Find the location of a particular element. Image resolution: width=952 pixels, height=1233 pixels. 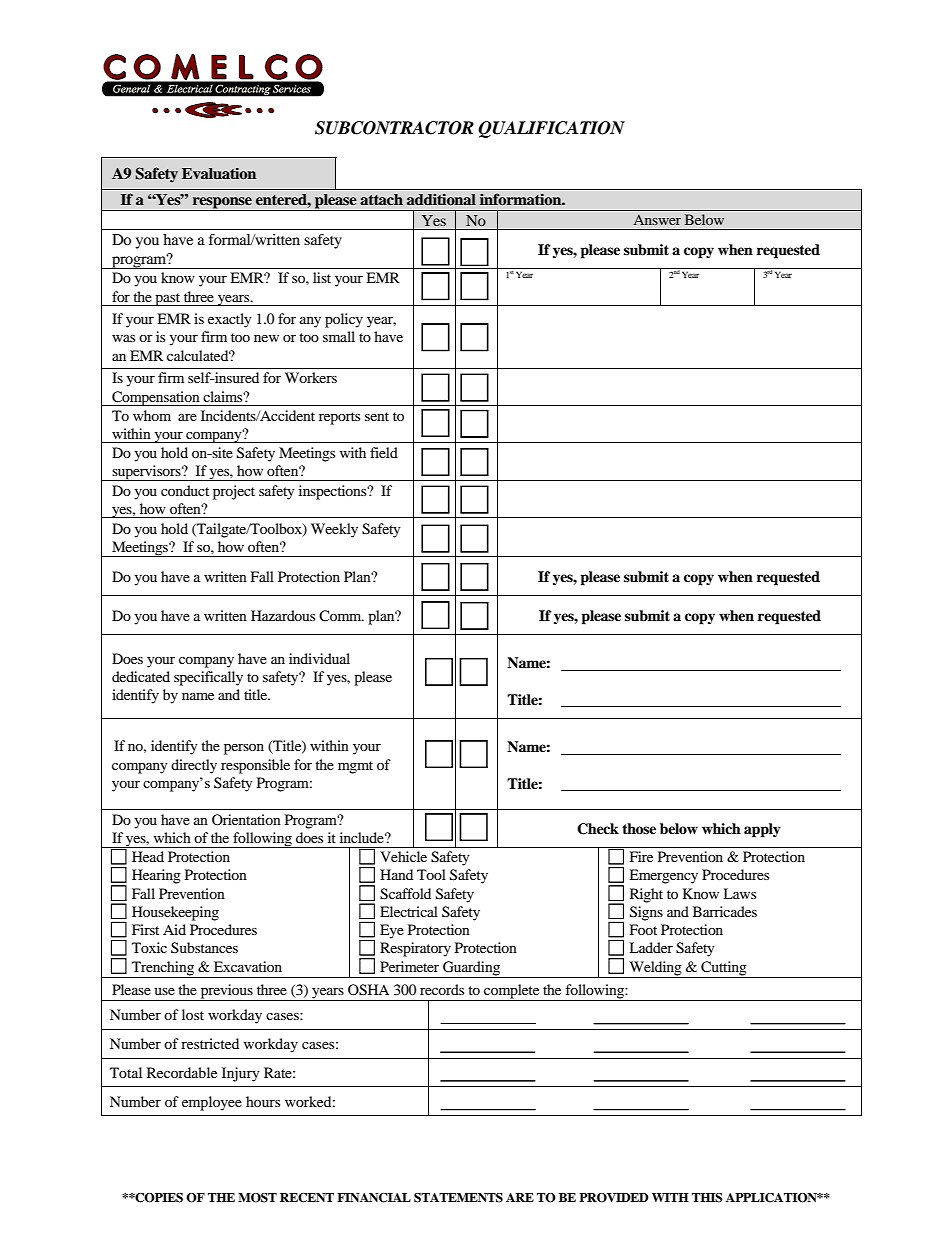

sent is located at coordinates (377, 416).
